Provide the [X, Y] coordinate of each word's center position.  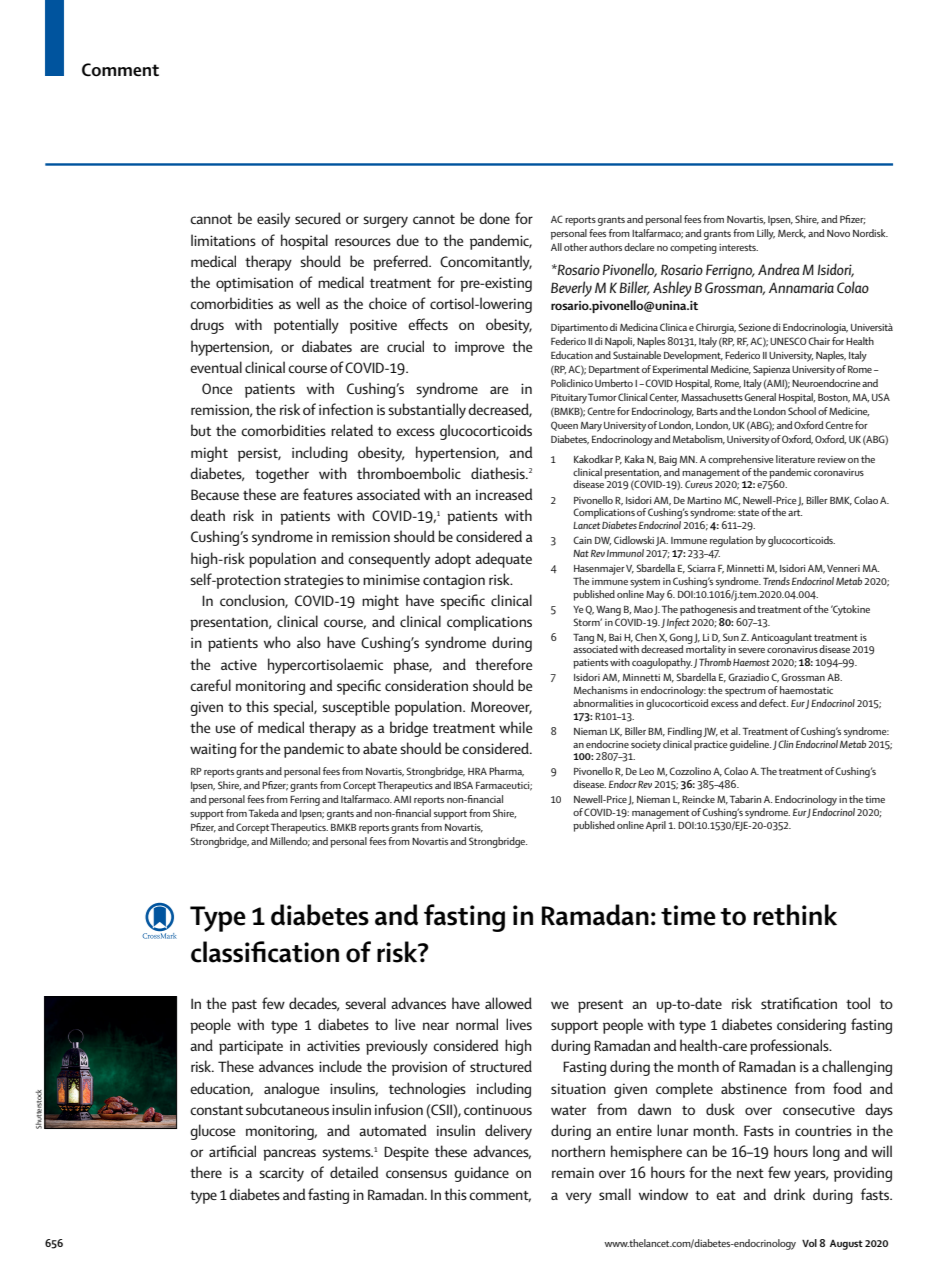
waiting [213, 750]
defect [773, 703]
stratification [799, 1003]
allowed [508, 1003]
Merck [792, 234]
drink [789, 1194]
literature [795, 459]
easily [273, 220]
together [282, 475]
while [515, 727]
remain [573, 1172]
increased [504, 494]
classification [265, 952]
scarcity [281, 1174]
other [576, 247]
